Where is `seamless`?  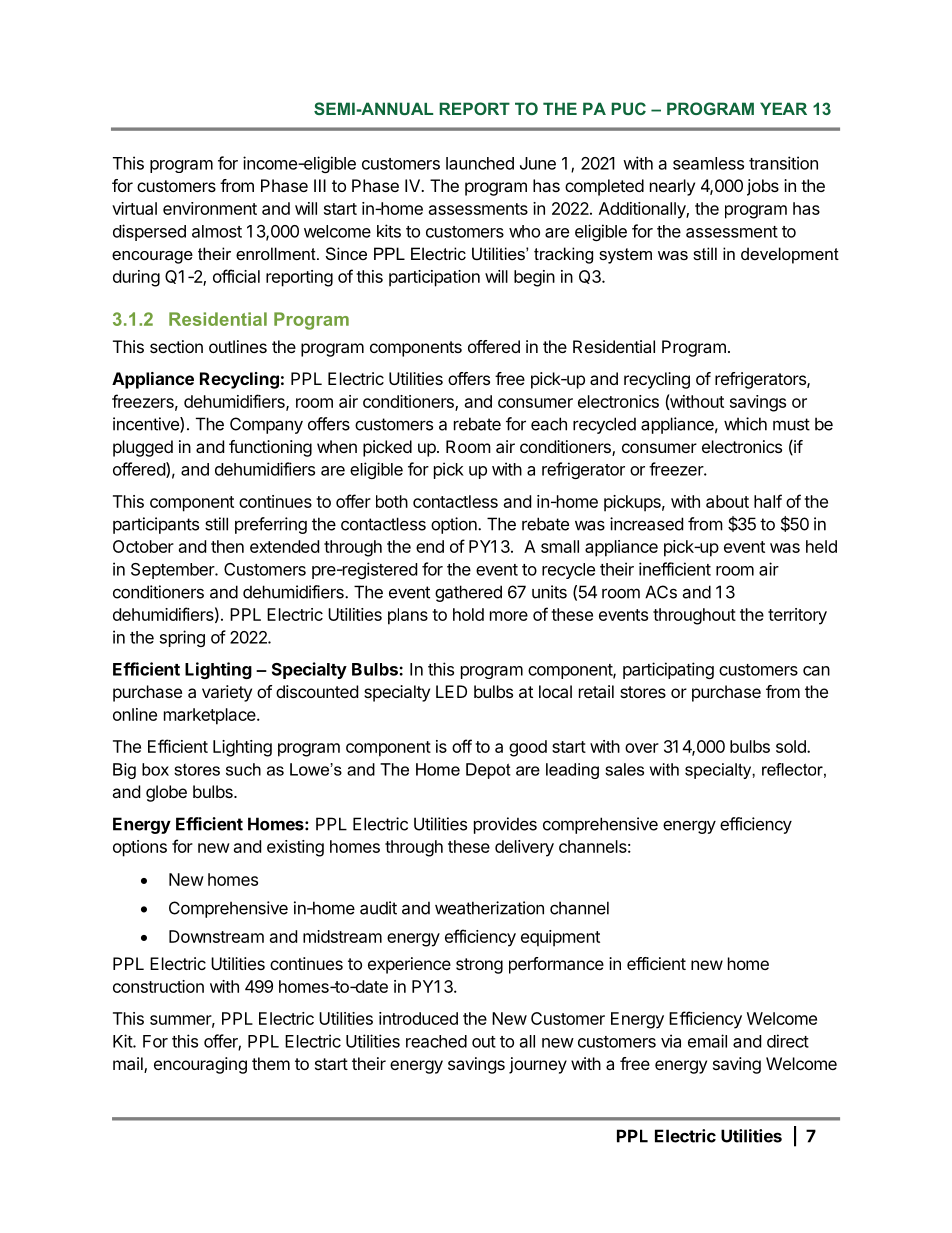
seamless is located at coordinates (708, 163).
